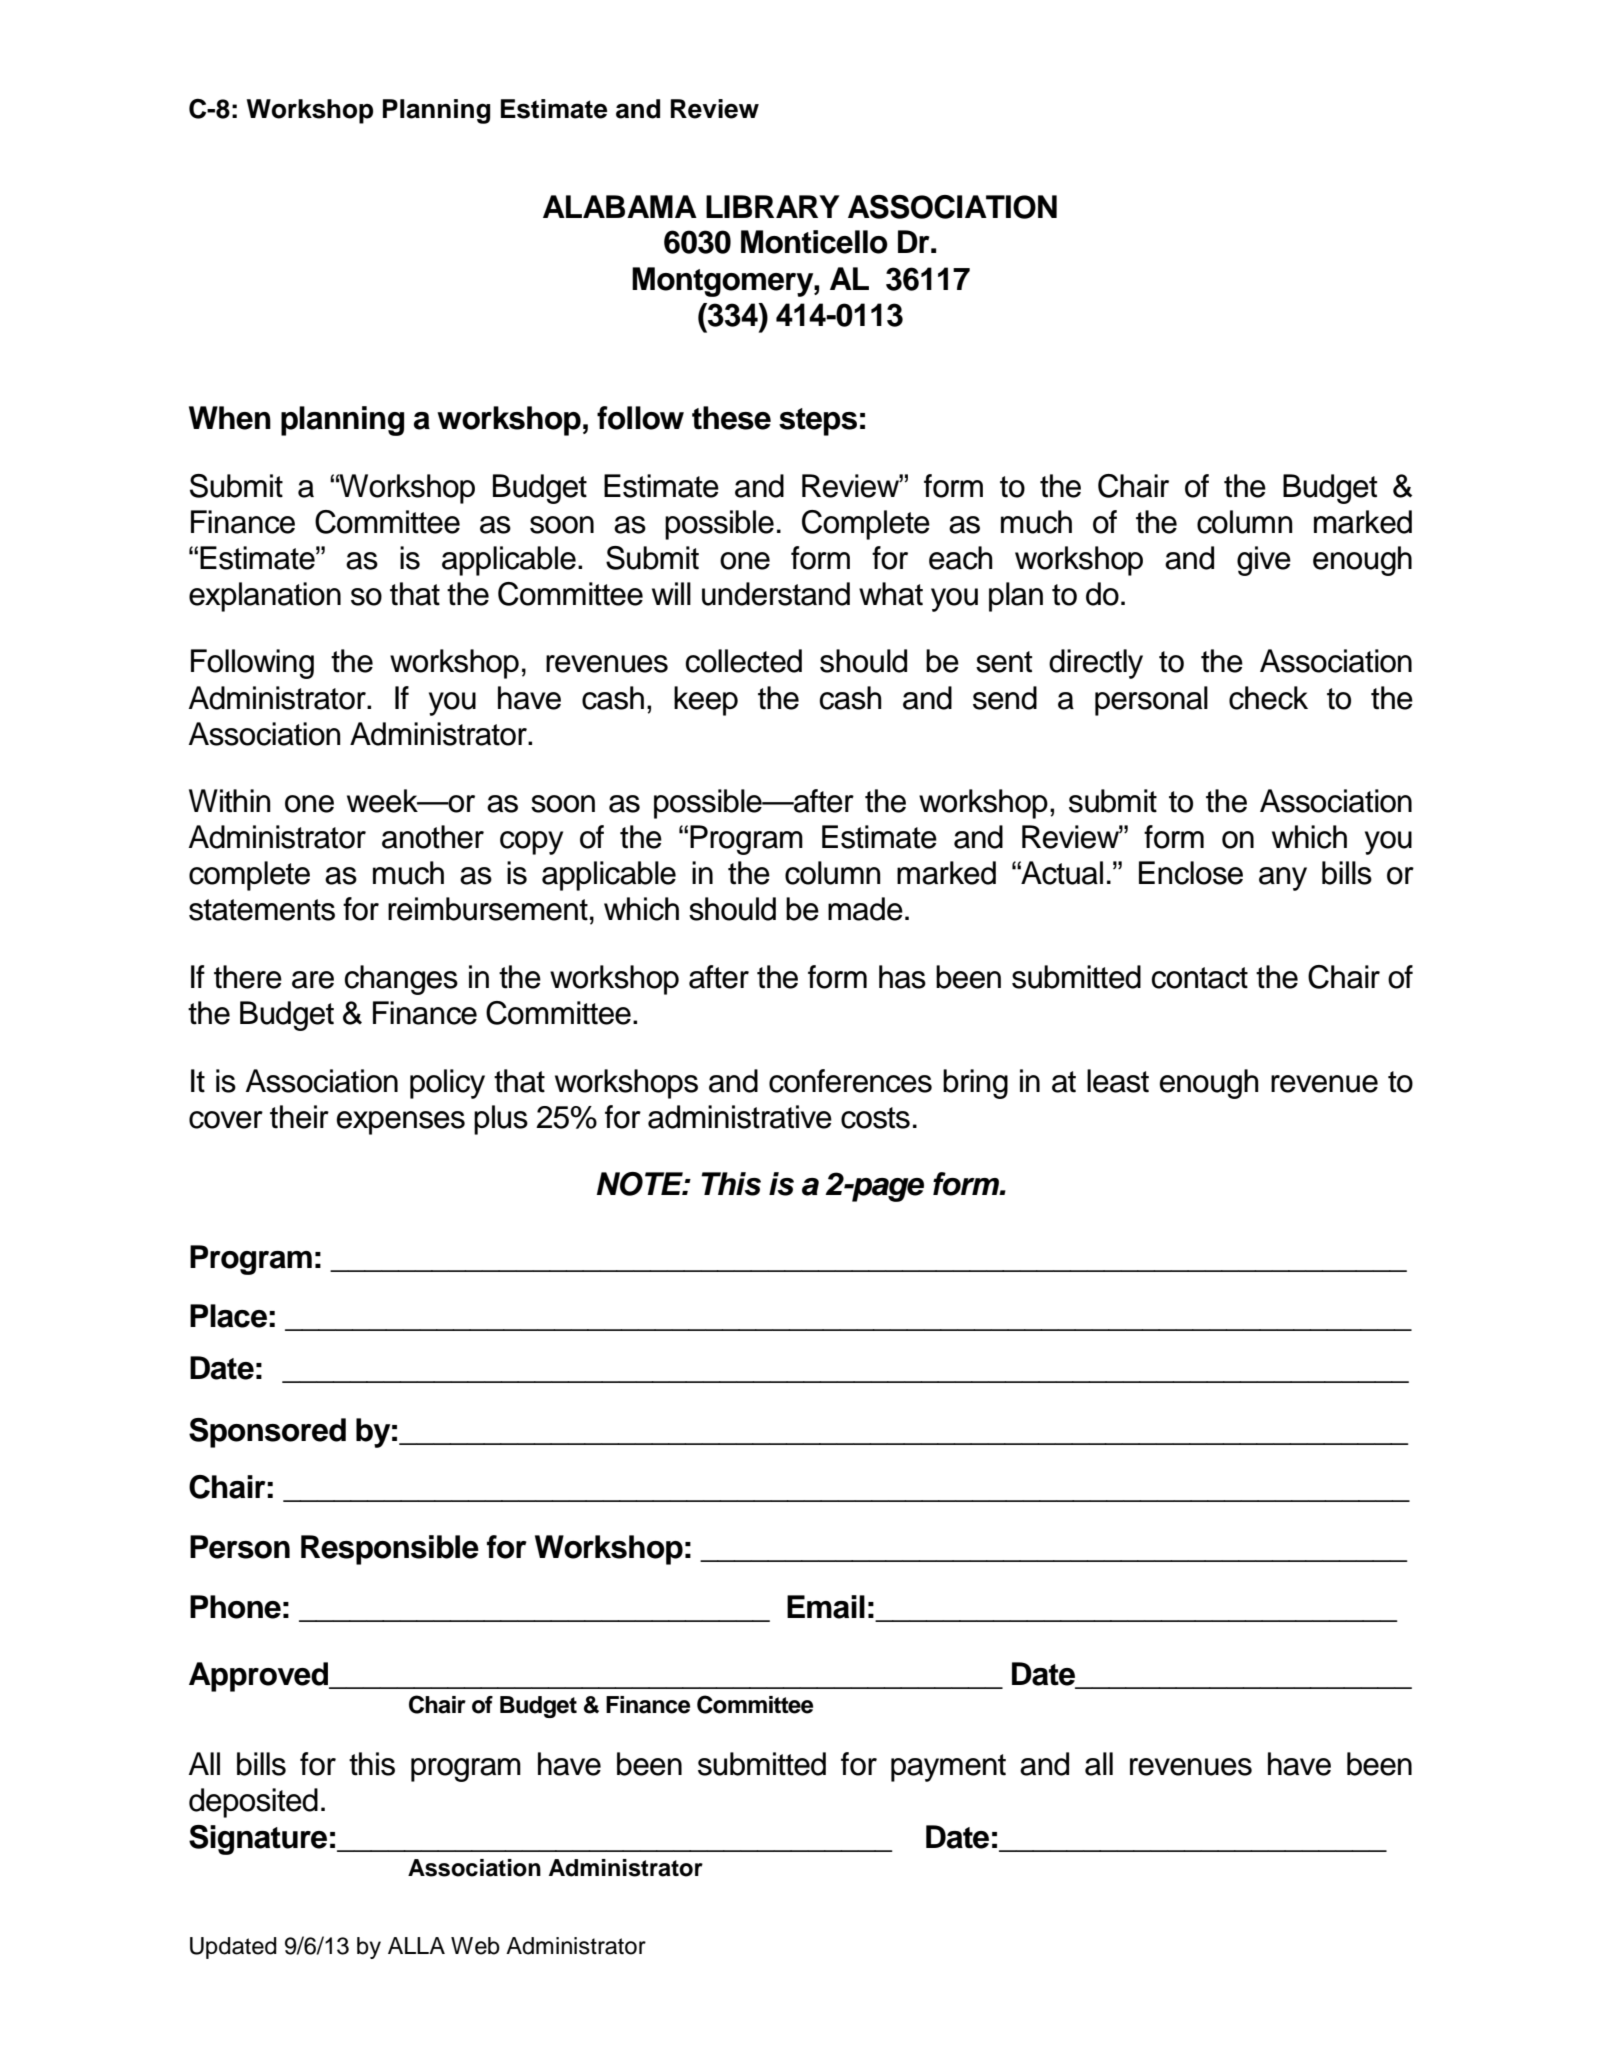 This screenshot has width=1601, height=2072. Describe the element at coordinates (433, 837) in the screenshot. I see `another` at that location.
